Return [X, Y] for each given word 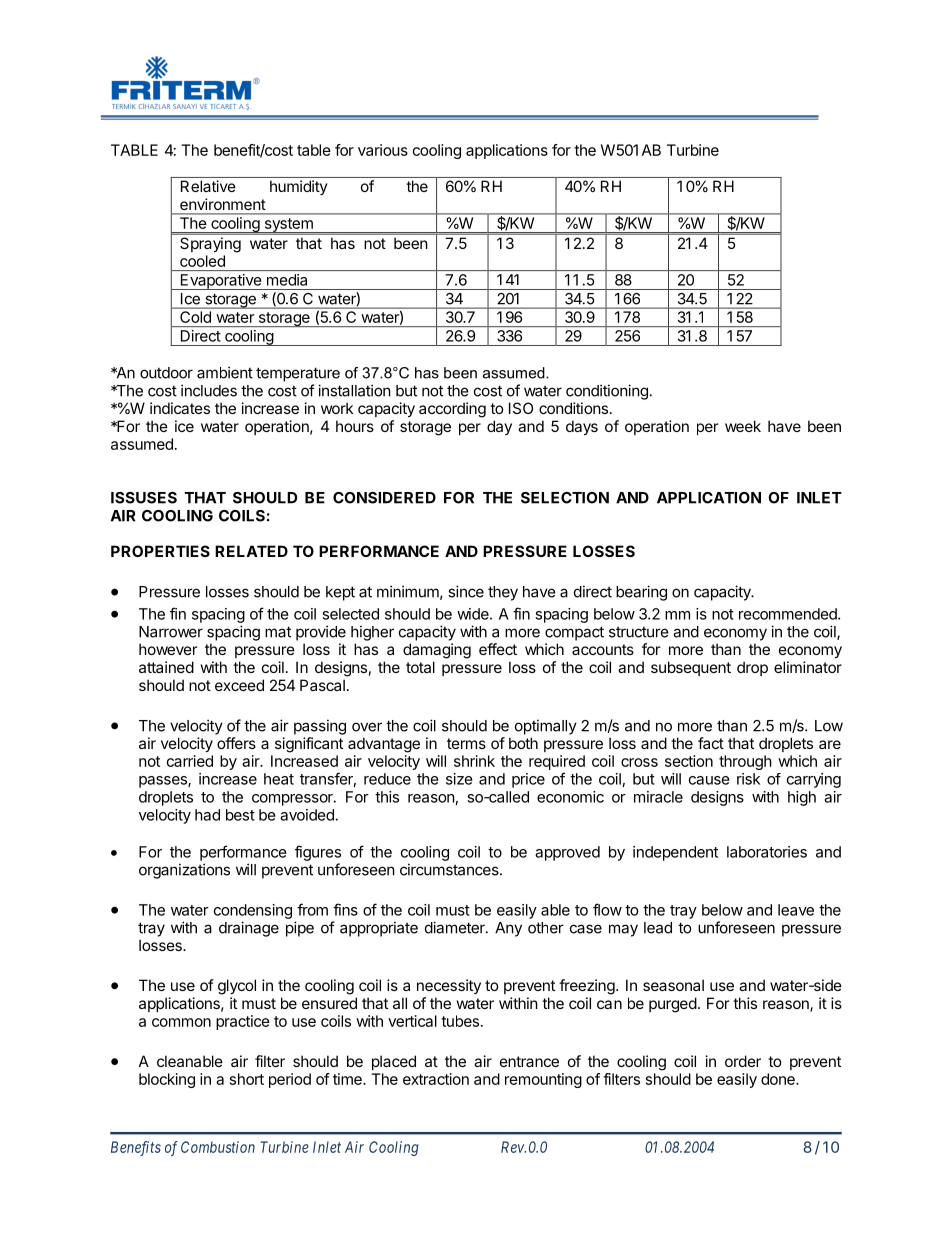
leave [796, 910]
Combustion [218, 1147]
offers [236, 743]
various [383, 150]
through [745, 762]
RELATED [251, 551]
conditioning [607, 392]
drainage [249, 929]
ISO [521, 408]
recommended [789, 614]
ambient [225, 372]
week [743, 426]
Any [508, 929]
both [523, 743]
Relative [208, 186]
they [503, 593]
